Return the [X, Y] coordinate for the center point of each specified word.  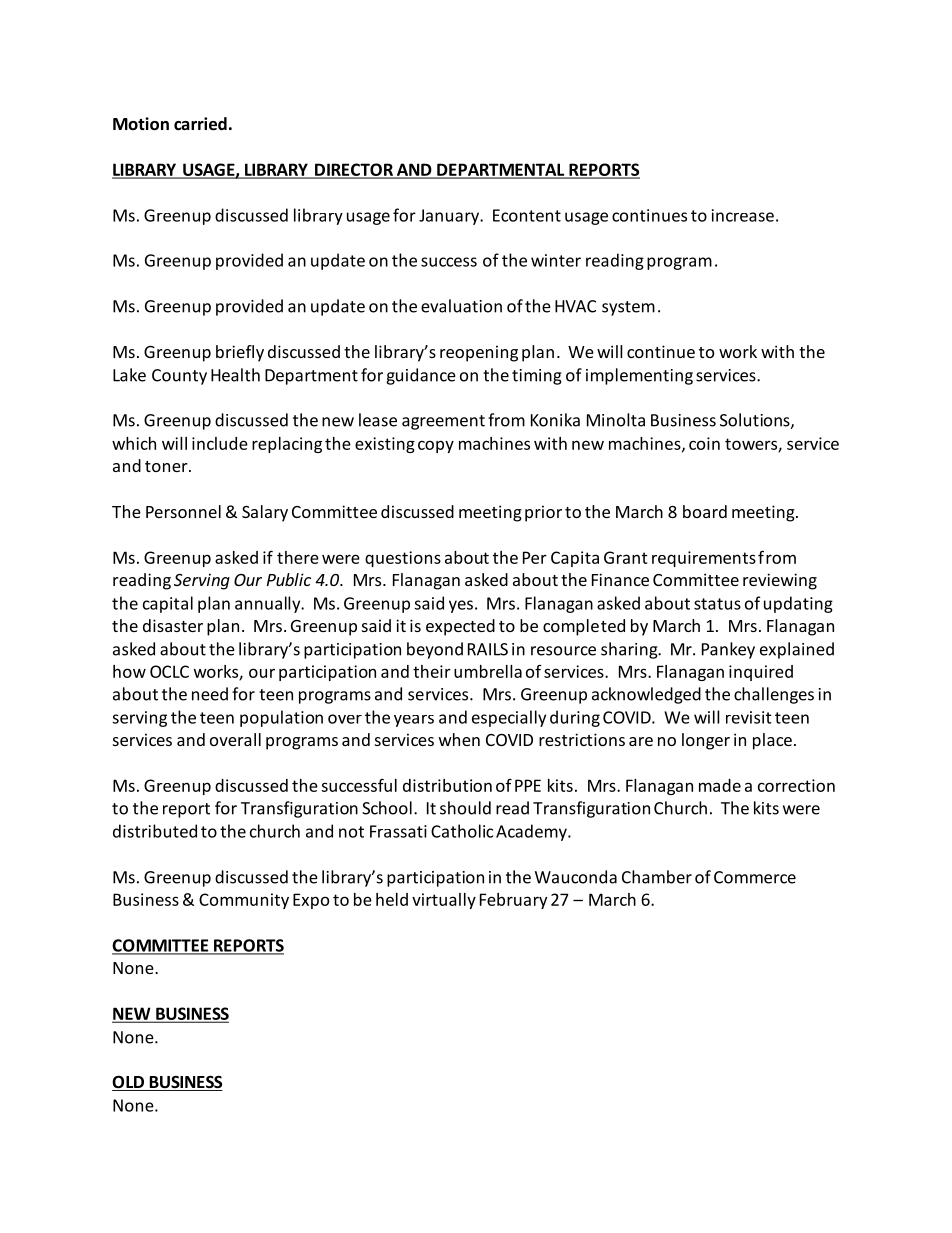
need [210, 694]
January [450, 217]
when [459, 739]
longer [706, 741]
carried [200, 124]
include [220, 443]
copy [436, 446]
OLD [129, 1083]
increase [743, 215]
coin [704, 443]
